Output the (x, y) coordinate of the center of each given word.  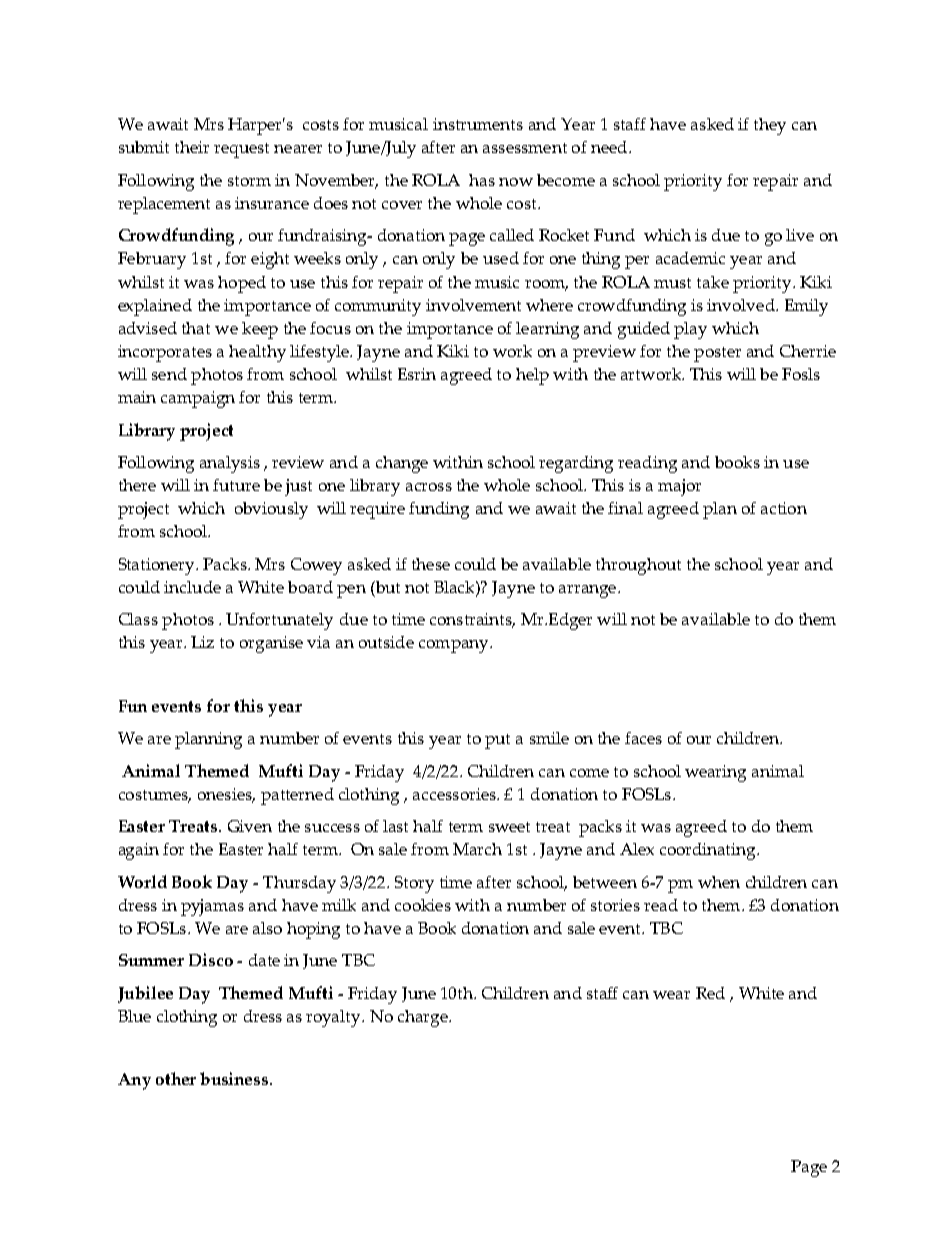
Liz (202, 642)
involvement (473, 305)
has (482, 180)
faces (643, 738)
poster (717, 354)
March (477, 849)
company (455, 646)
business (235, 1078)
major (679, 487)
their (192, 147)
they (770, 126)
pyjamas (212, 907)
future (236, 485)
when (719, 882)
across (429, 487)
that (196, 328)
